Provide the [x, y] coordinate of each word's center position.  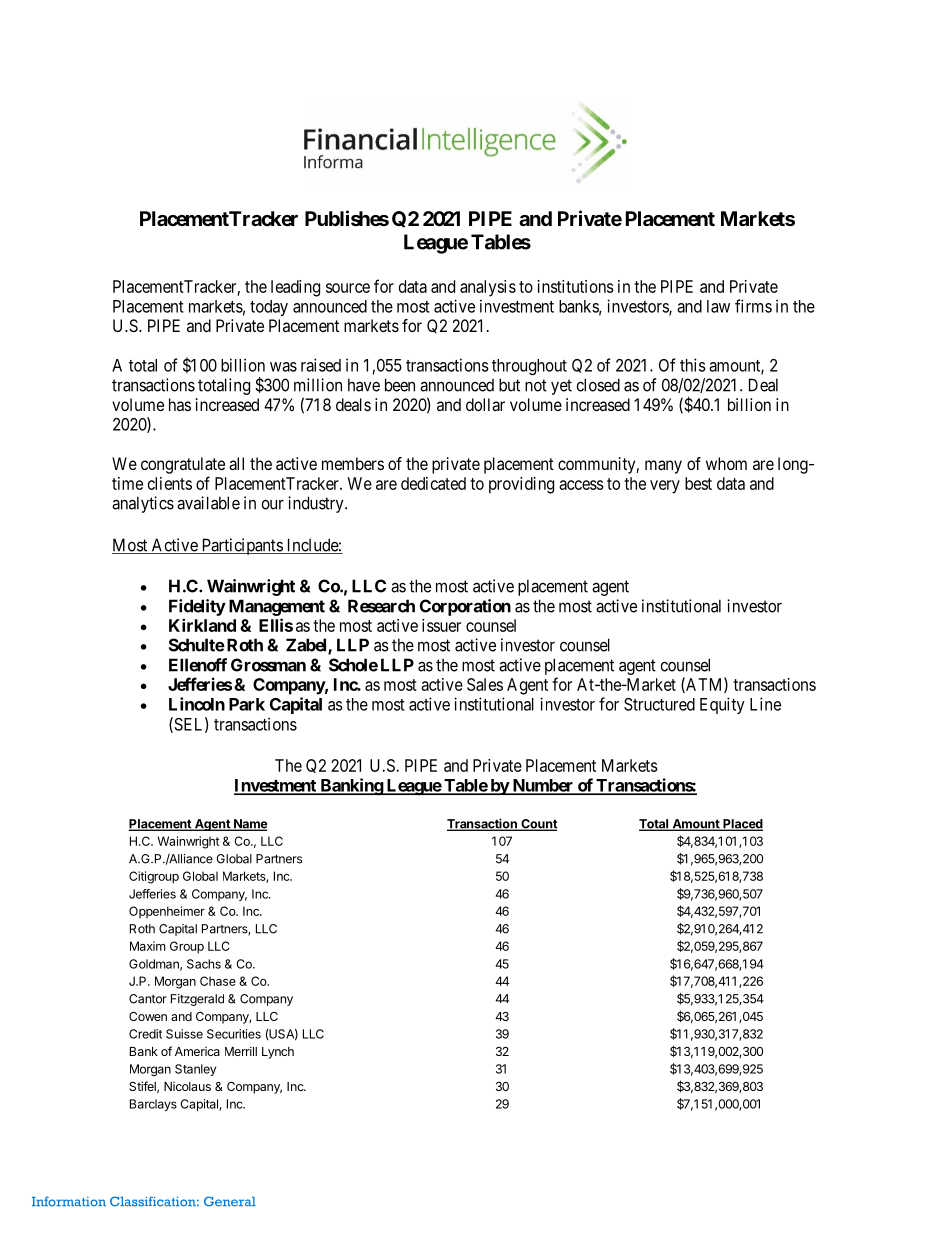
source [348, 288]
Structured [659, 704]
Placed [742, 825]
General [230, 1201]
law [718, 306]
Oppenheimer [167, 912]
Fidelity [197, 607]
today [269, 308]
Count [538, 825]
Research [381, 606]
